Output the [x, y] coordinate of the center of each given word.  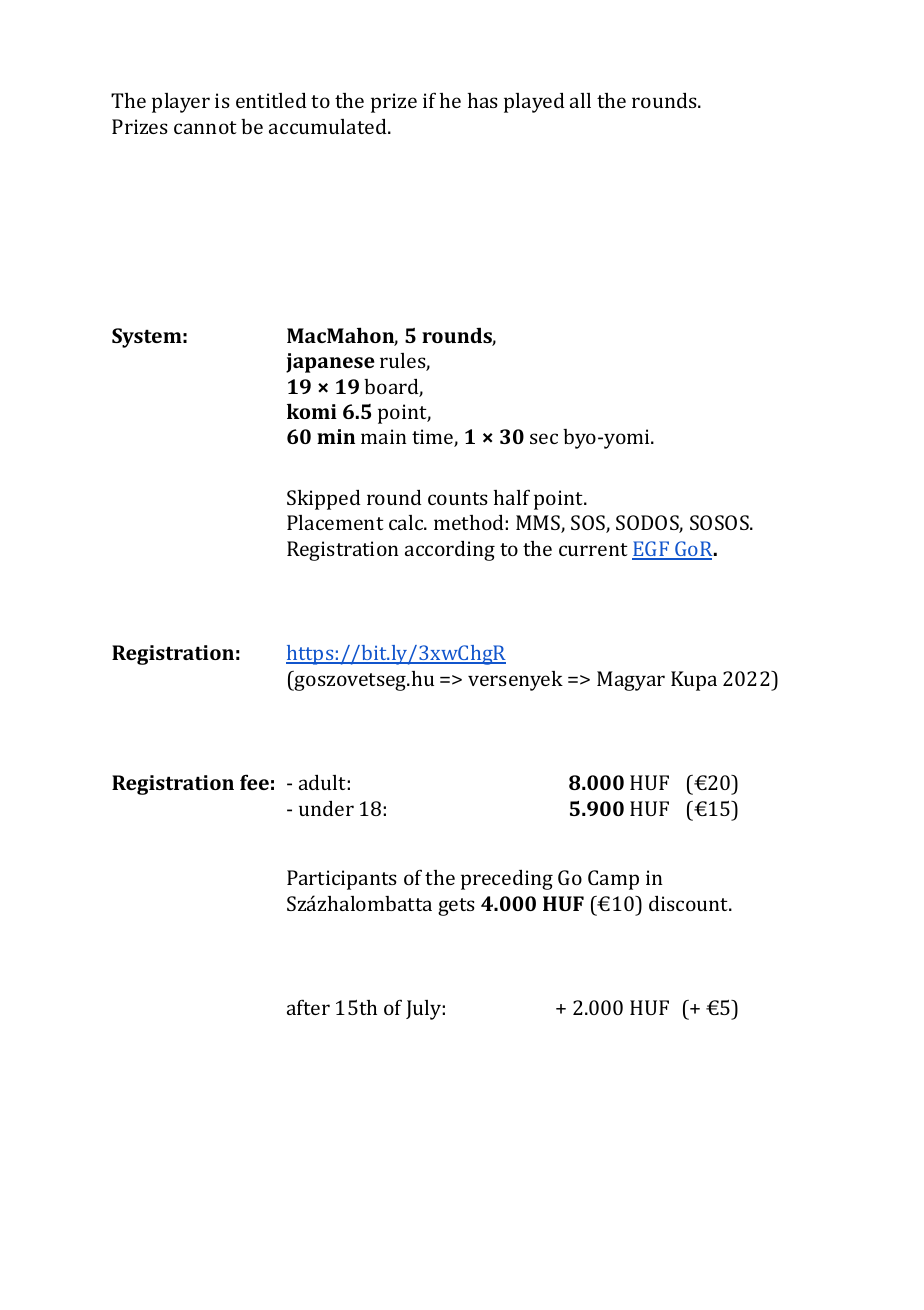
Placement [335, 522]
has [483, 100]
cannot [205, 127]
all [580, 100]
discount [690, 903]
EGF [652, 550]
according [450, 551]
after [308, 1007]
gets [456, 907]
